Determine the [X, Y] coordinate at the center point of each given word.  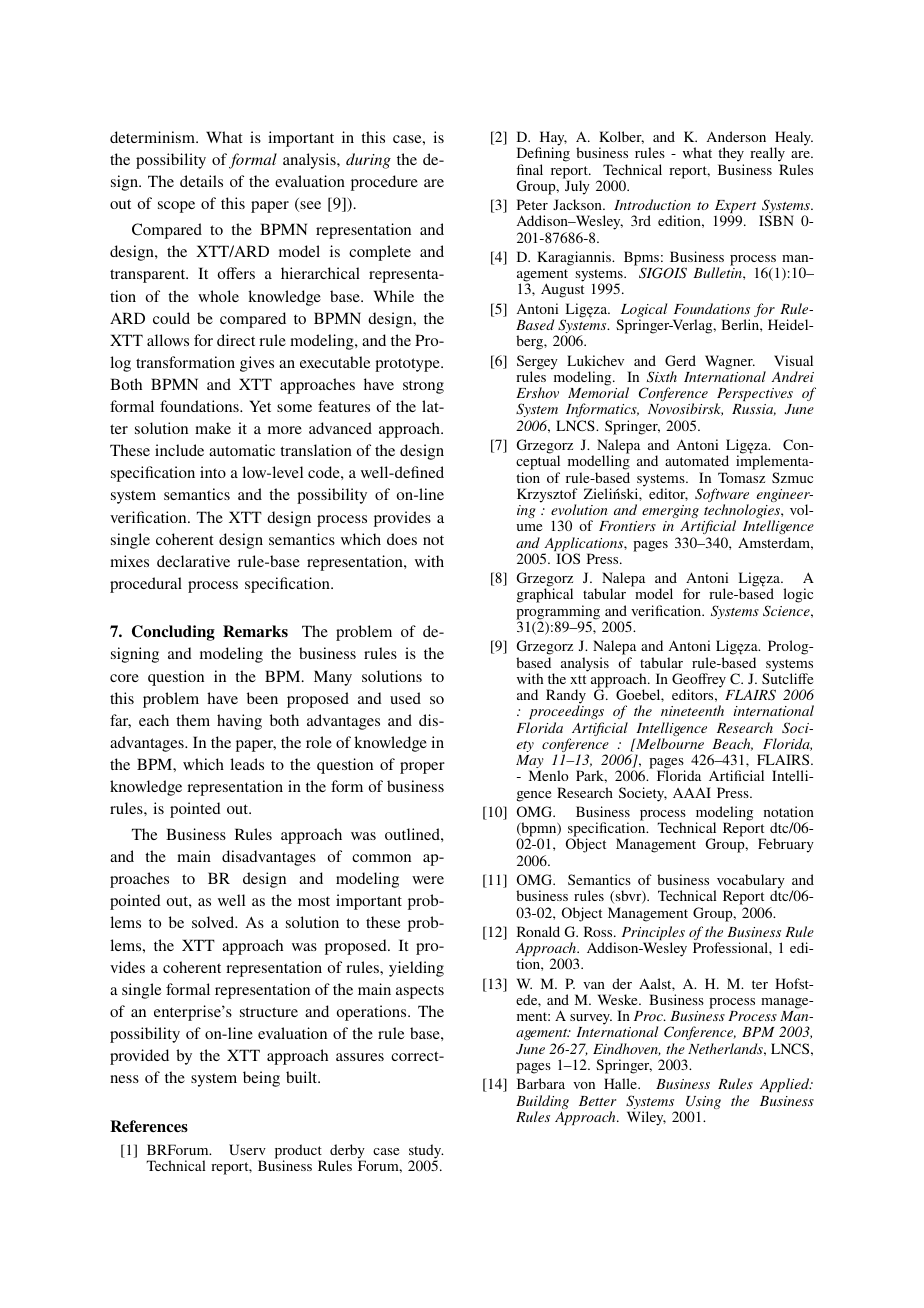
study [426, 1152]
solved [214, 922]
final [530, 169]
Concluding [173, 633]
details [201, 181]
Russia [754, 410]
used [405, 698]
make [213, 428]
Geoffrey [699, 681]
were [428, 880]
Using [703, 1104]
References [149, 1126]
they [731, 156]
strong [423, 387]
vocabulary [749, 882]
